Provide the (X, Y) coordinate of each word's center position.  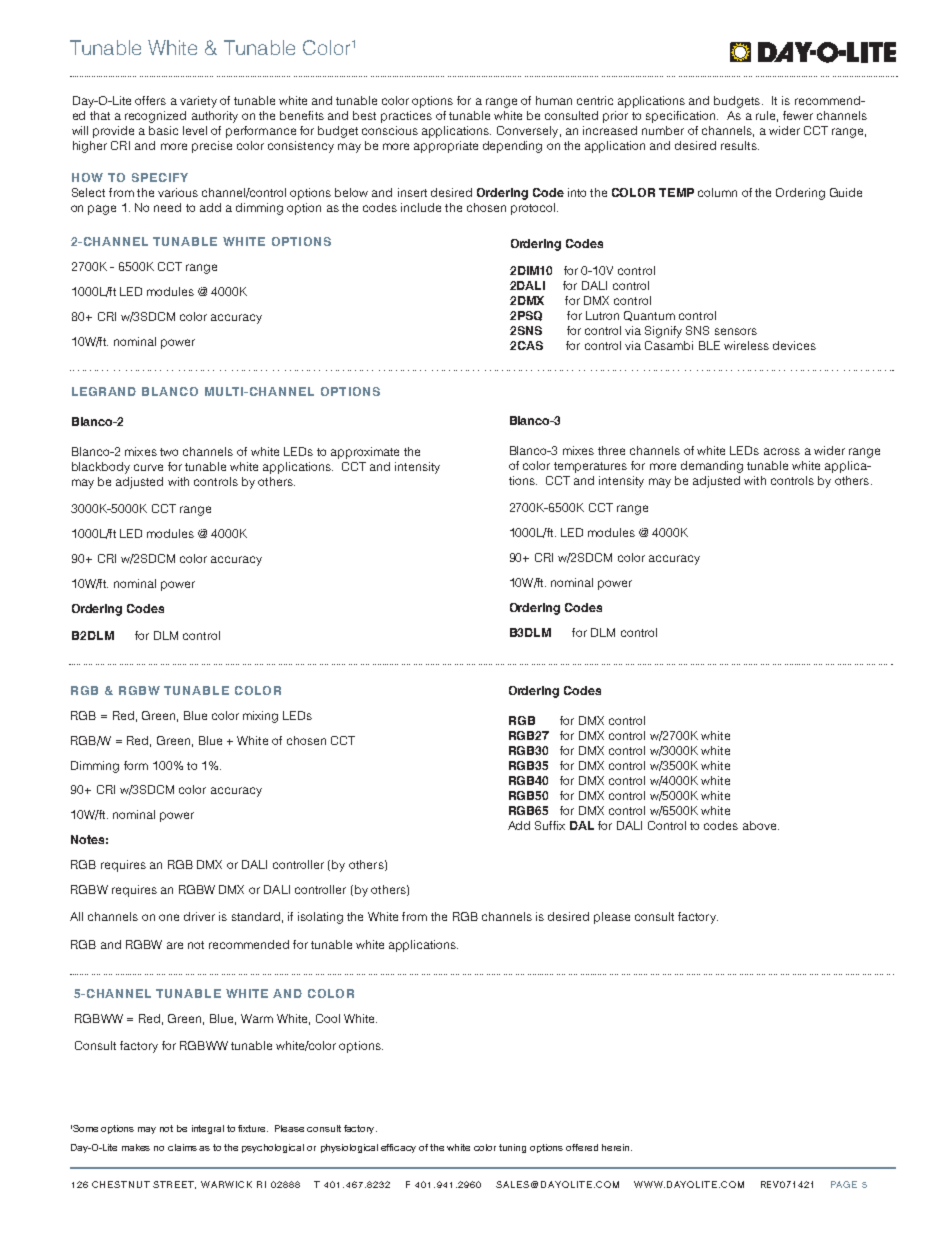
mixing (260, 717)
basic (163, 130)
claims (182, 1147)
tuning (512, 1148)
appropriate (446, 147)
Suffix (550, 825)
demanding (712, 467)
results (740, 145)
